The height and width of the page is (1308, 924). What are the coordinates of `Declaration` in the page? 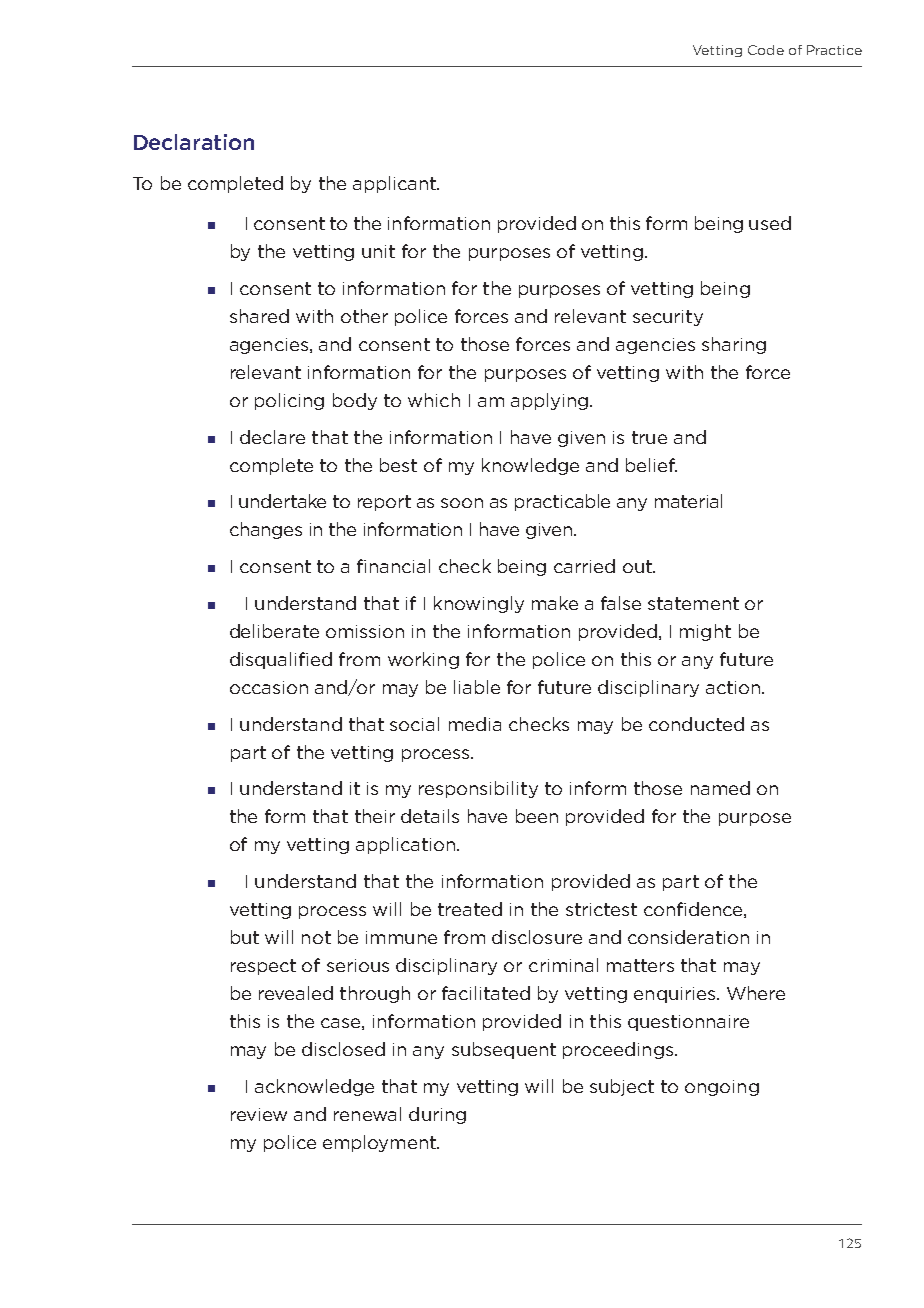 It's located at (194, 142).
